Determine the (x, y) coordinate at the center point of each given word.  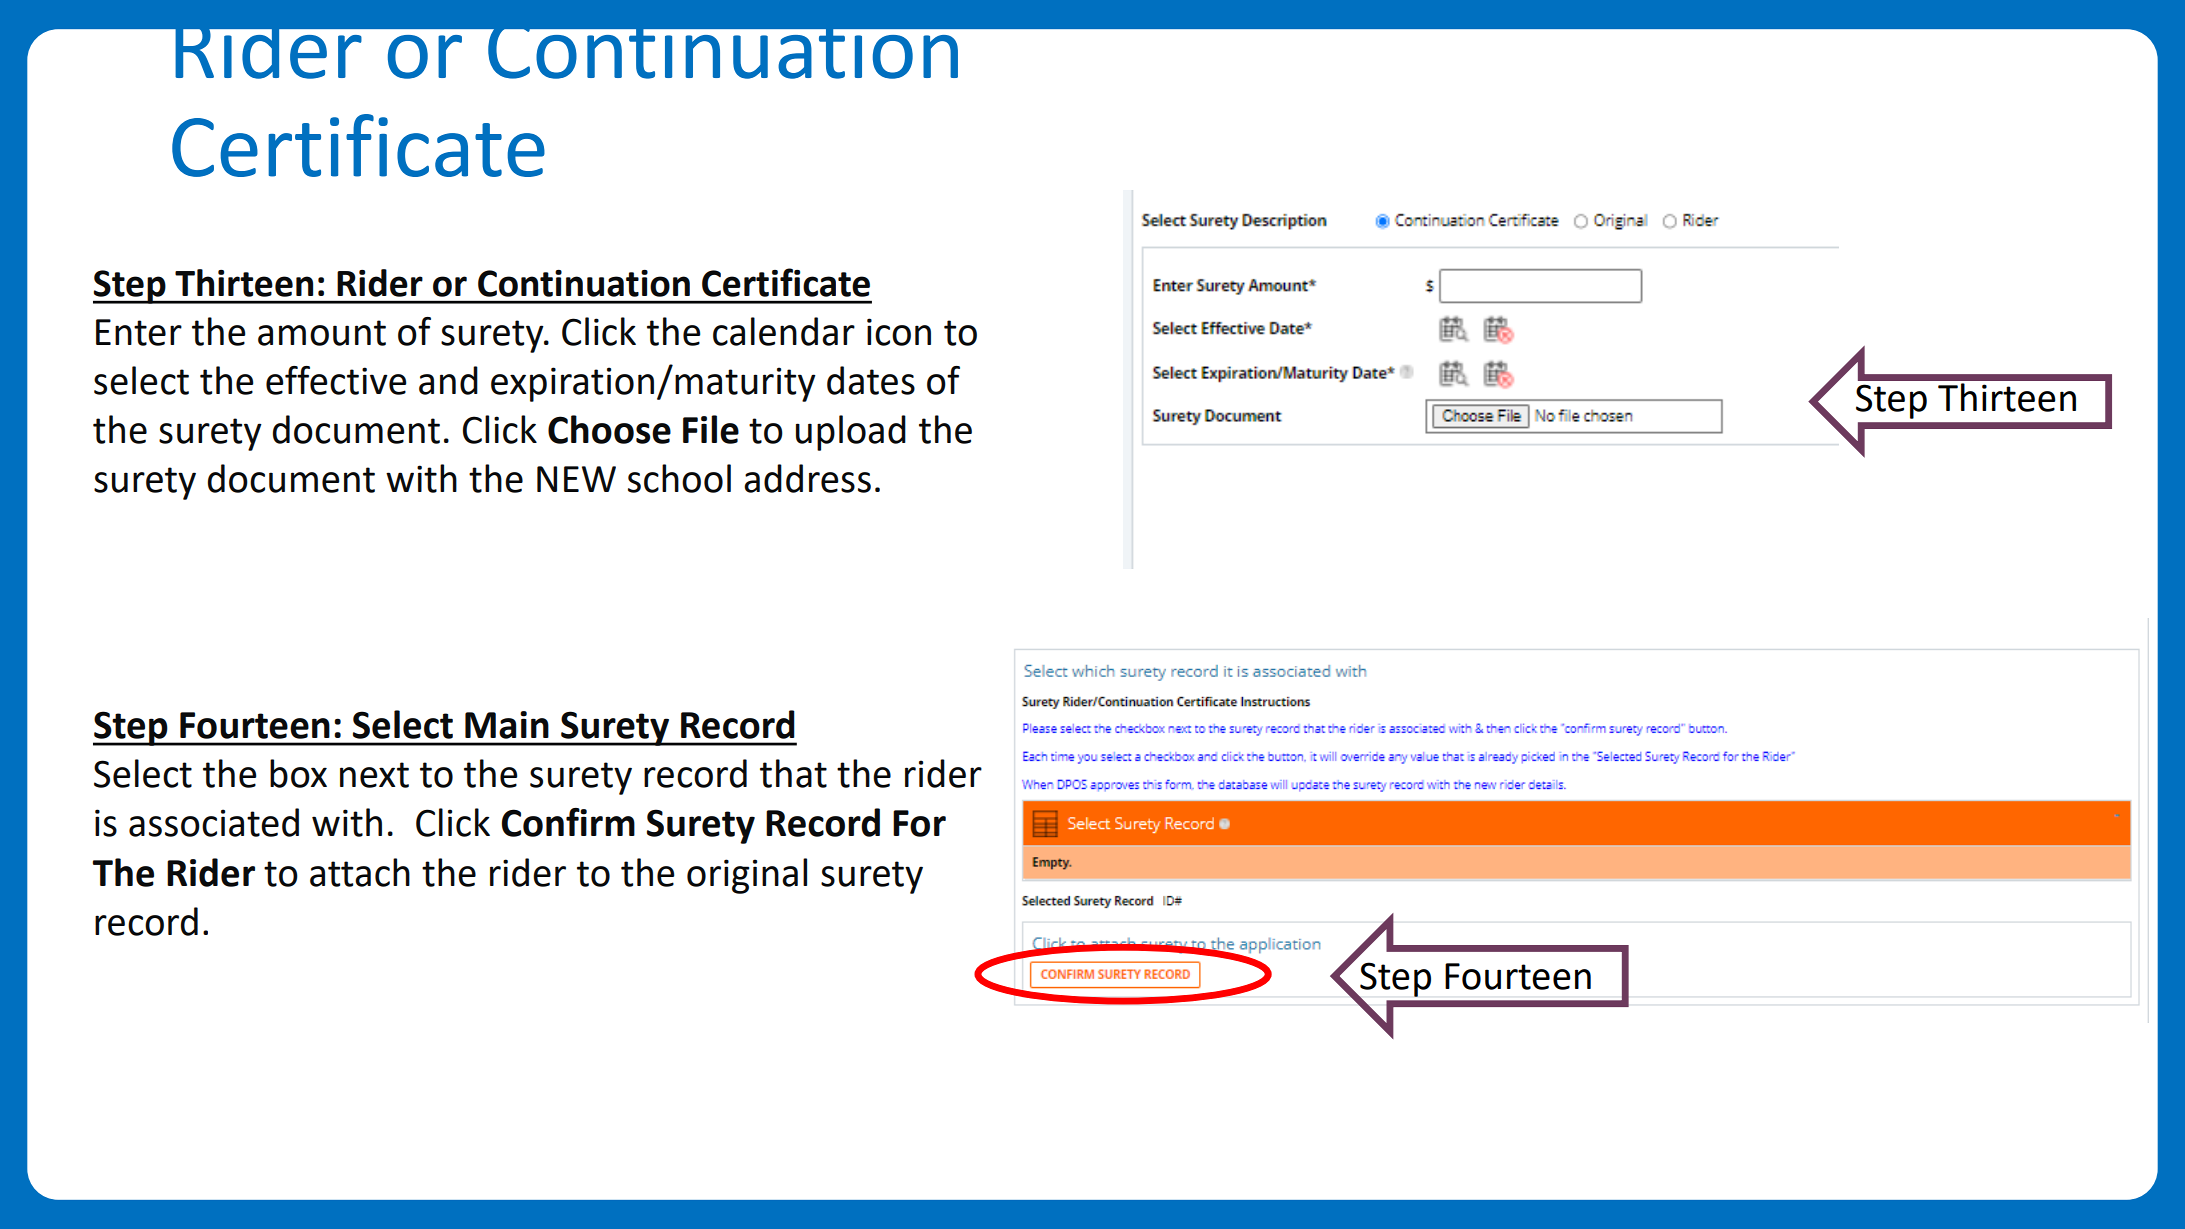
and (448, 380)
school (679, 478)
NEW (576, 479)
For (919, 823)
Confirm (568, 822)
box (298, 773)
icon (899, 332)
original (747, 876)
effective (336, 380)
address (807, 478)
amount (322, 333)
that (793, 773)
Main (507, 725)
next (374, 775)
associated (214, 822)
